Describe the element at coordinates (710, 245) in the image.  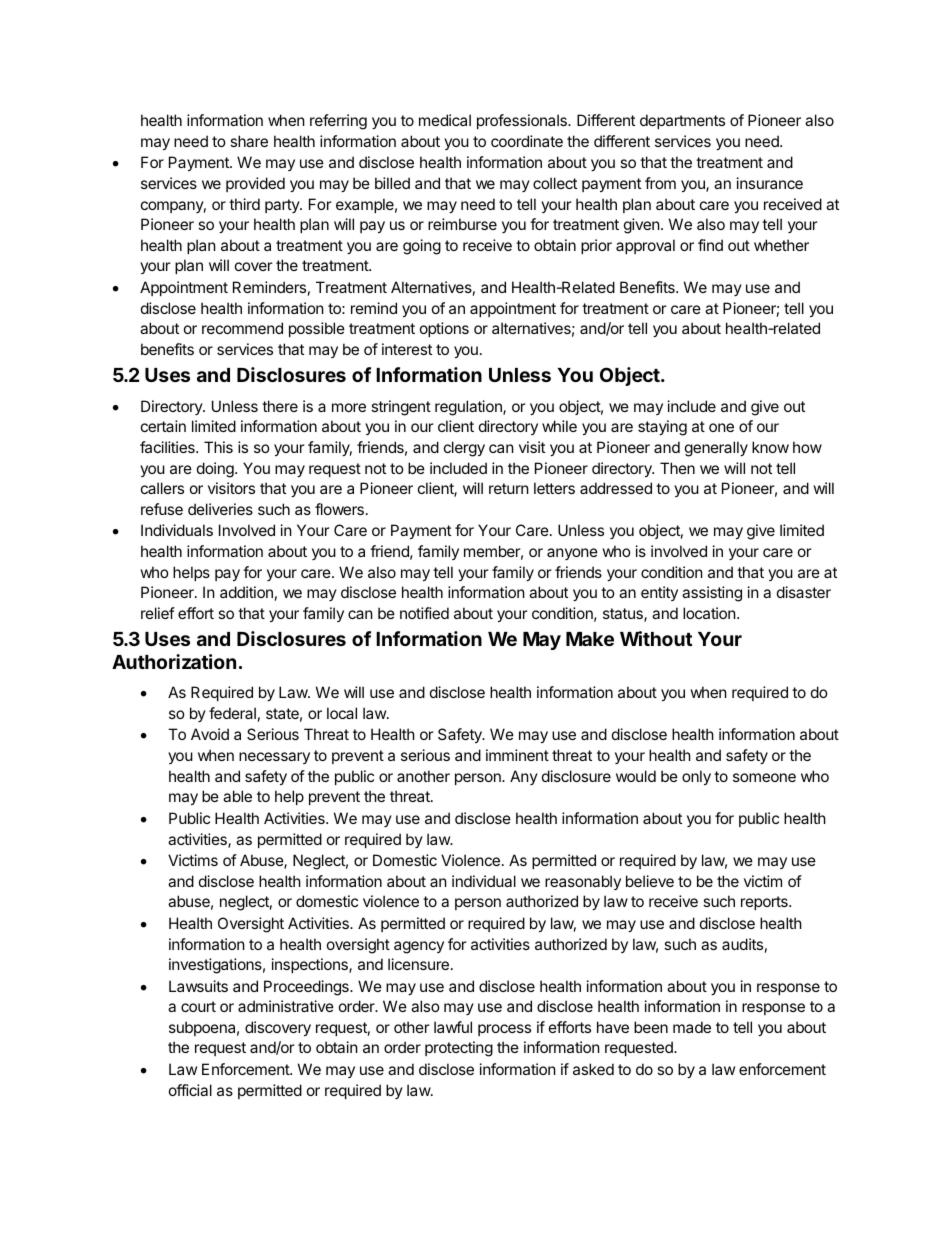
I see `find` at that location.
